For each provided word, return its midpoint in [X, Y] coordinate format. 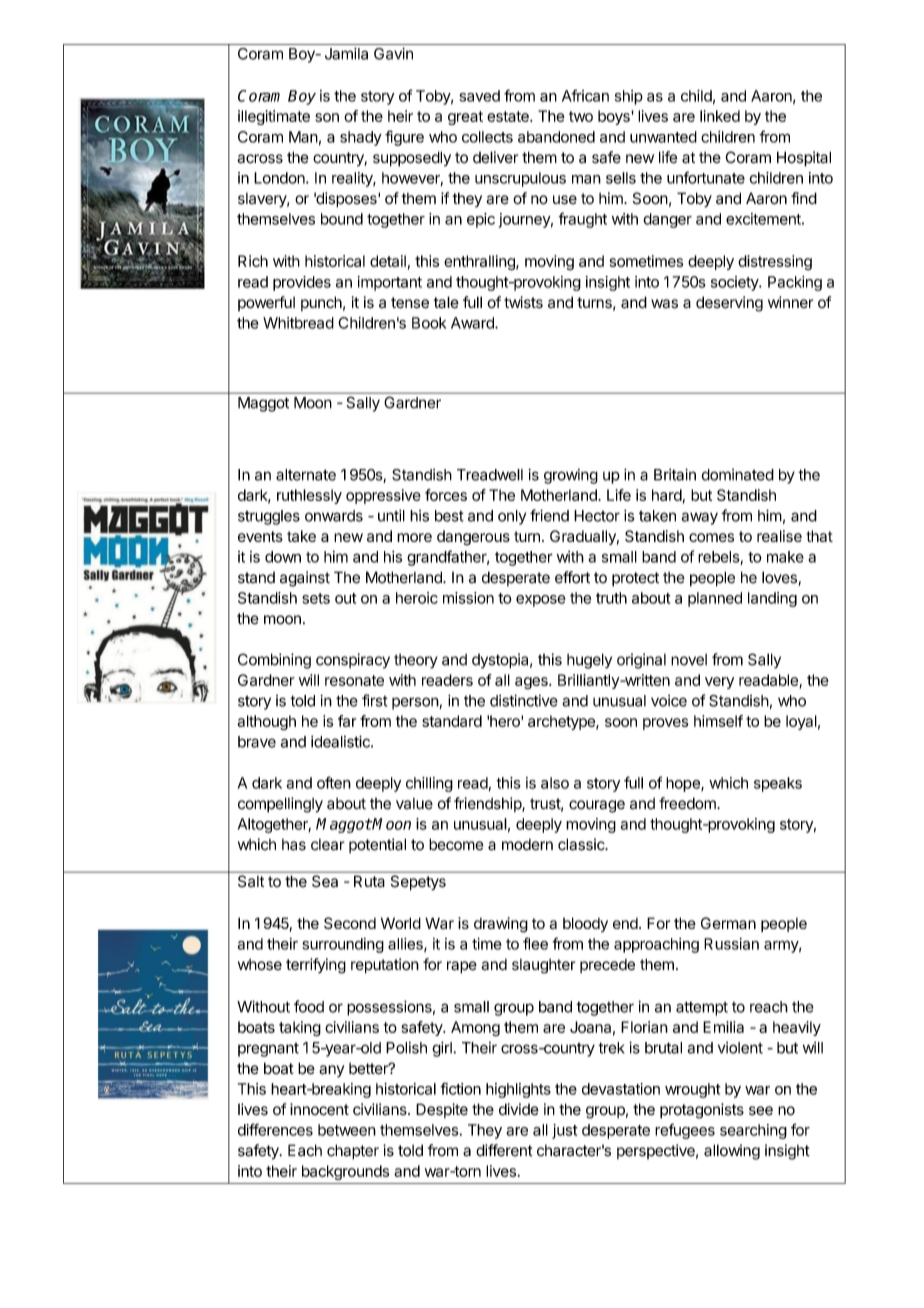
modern [527, 845]
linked [720, 116]
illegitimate [274, 117]
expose [541, 601]
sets [316, 598]
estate [509, 116]
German [728, 923]
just [565, 1131]
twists [523, 302]
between [347, 1130]
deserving [729, 304]
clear [328, 845]
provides [302, 283]
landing [772, 599]
